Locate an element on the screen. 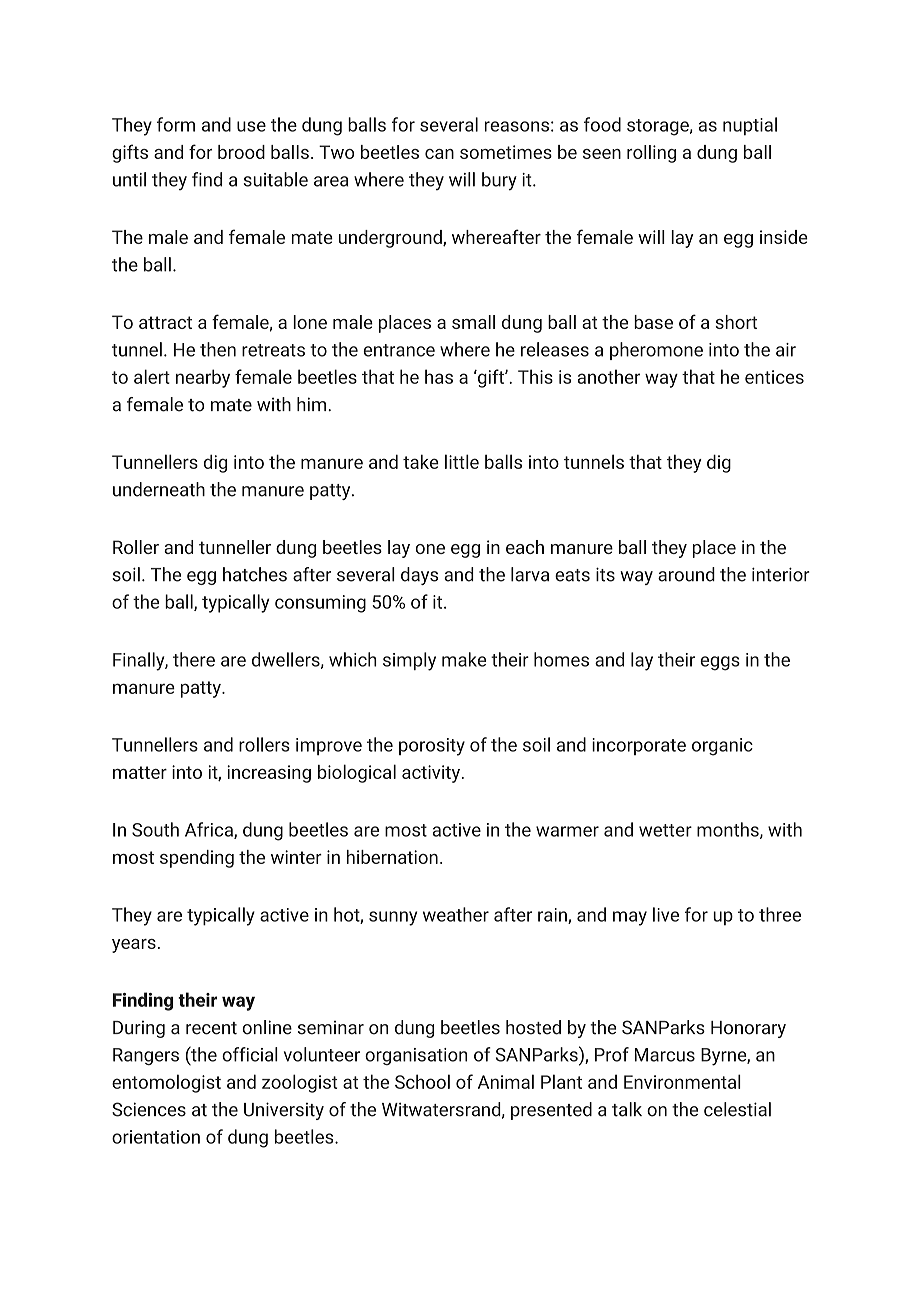  brood is located at coordinates (241, 152).
